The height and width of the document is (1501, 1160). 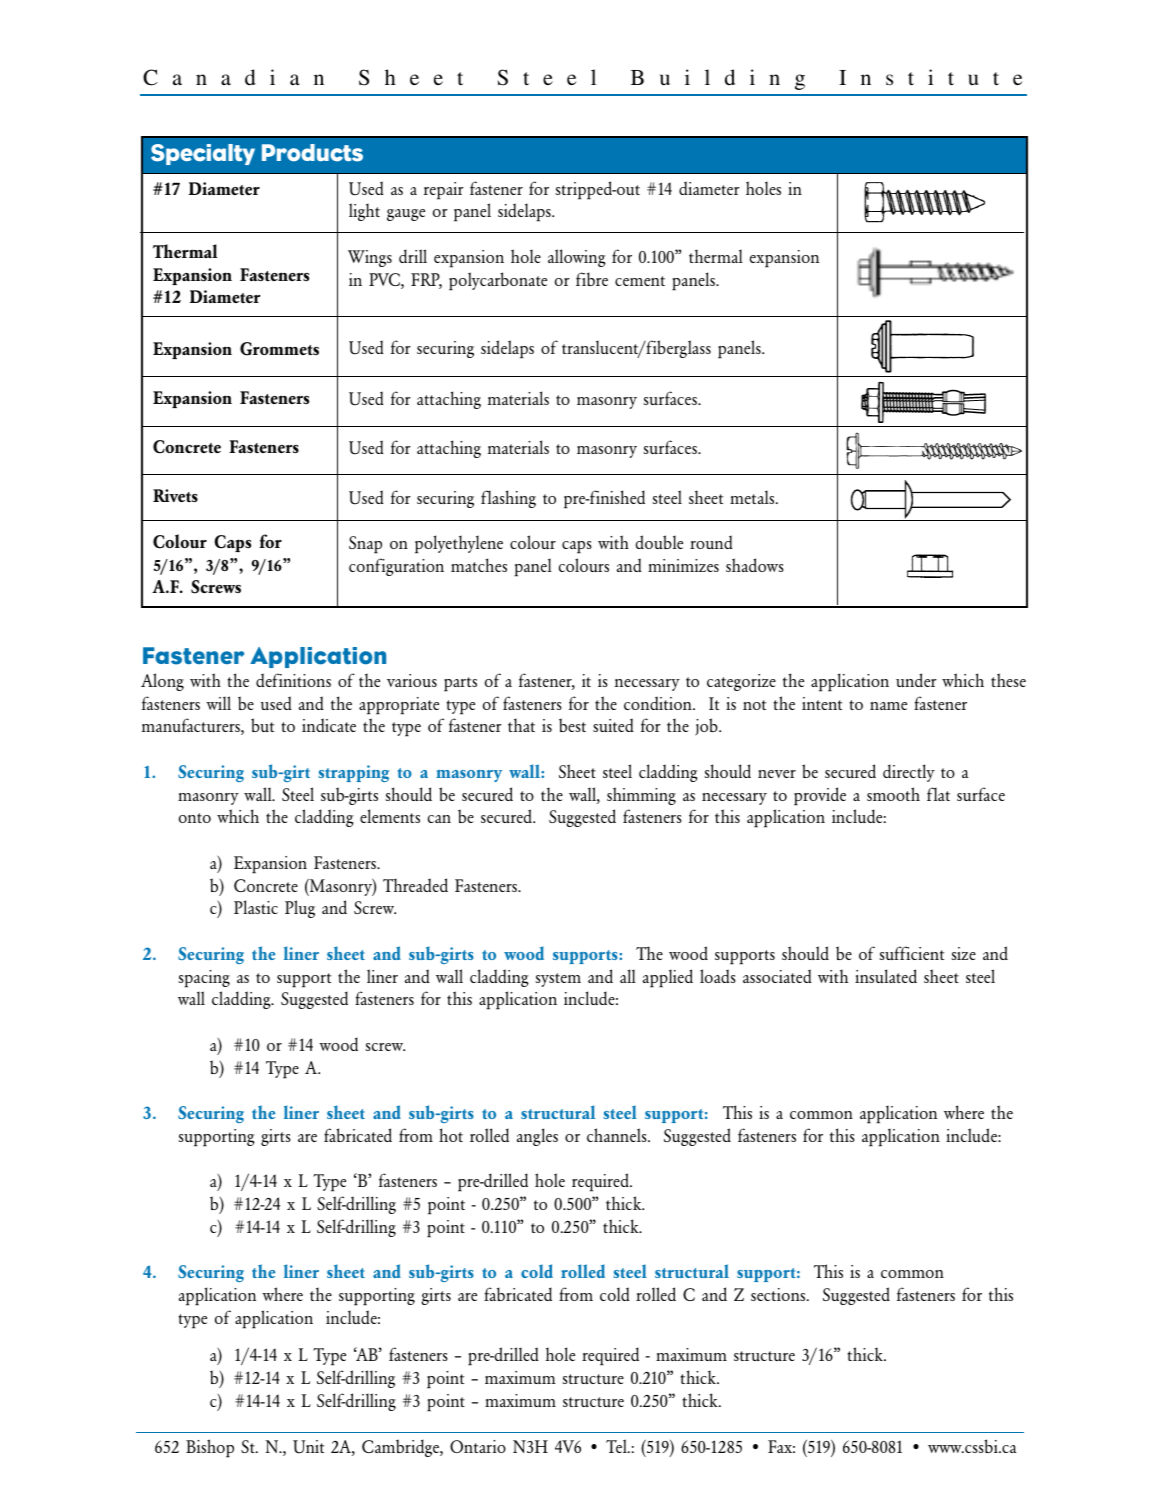 What do you see at coordinates (617, 1446) in the document?
I see `Tel` at bounding box center [617, 1446].
